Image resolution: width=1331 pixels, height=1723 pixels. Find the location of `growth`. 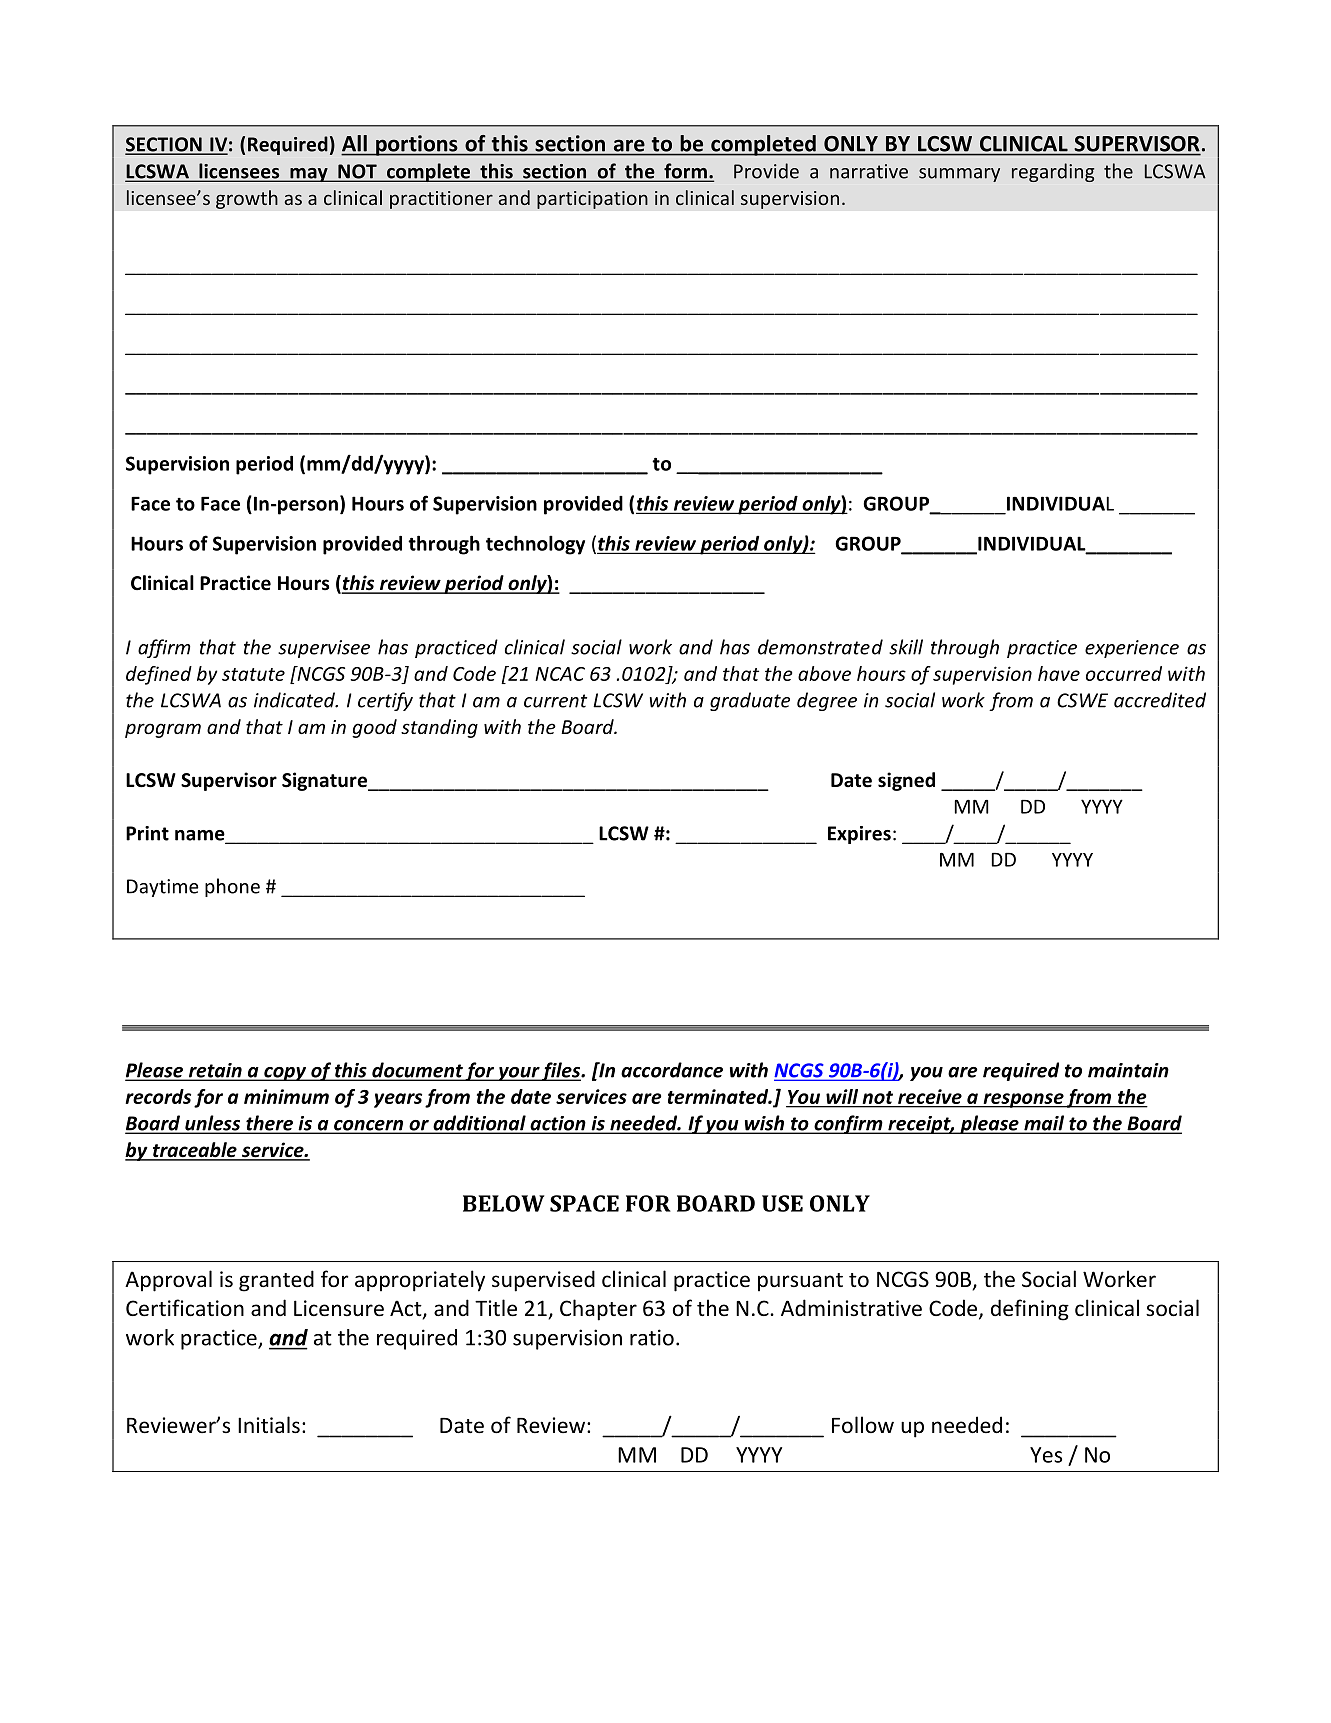

growth is located at coordinates (247, 199).
